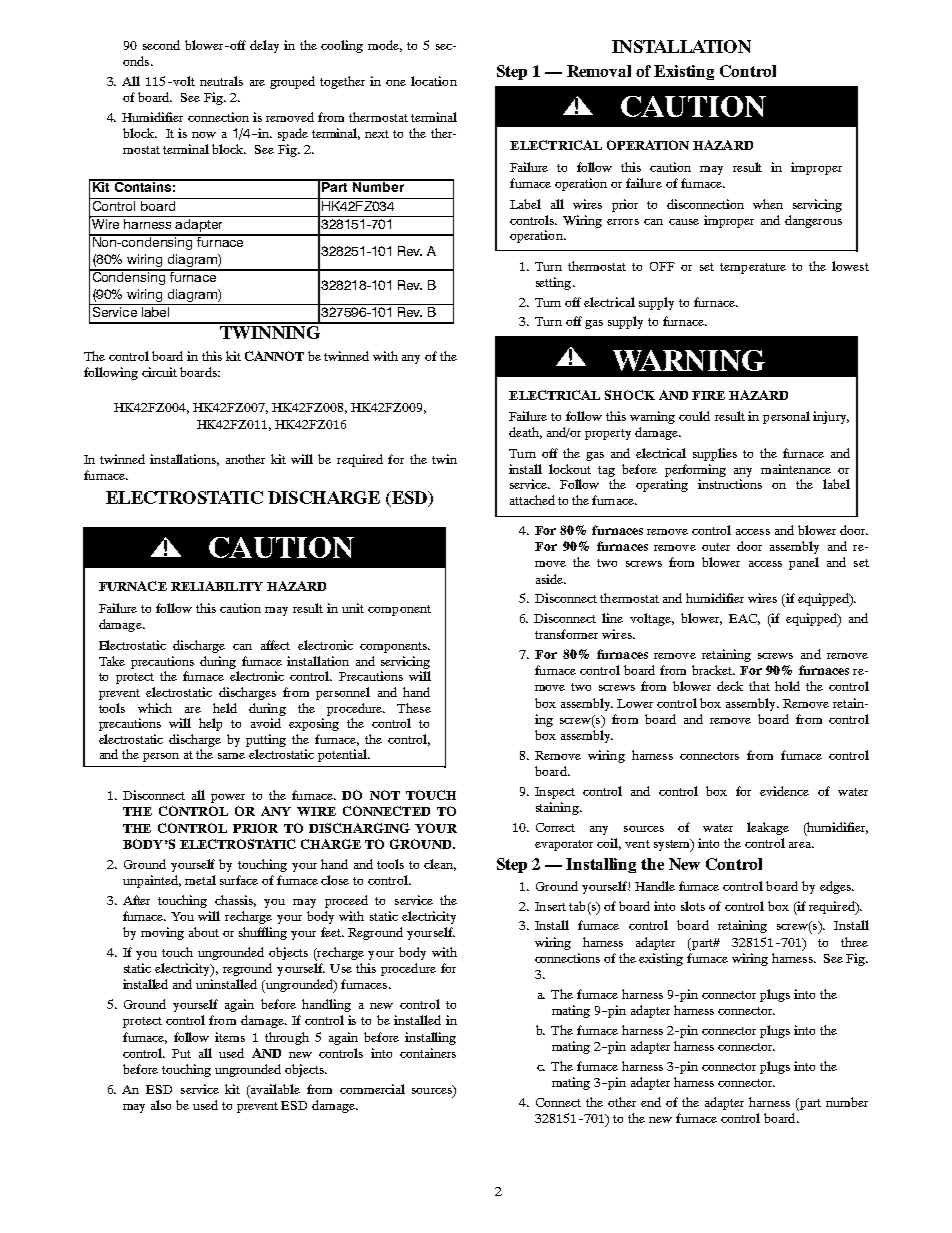  I want to click on Removal, so click(599, 71).
